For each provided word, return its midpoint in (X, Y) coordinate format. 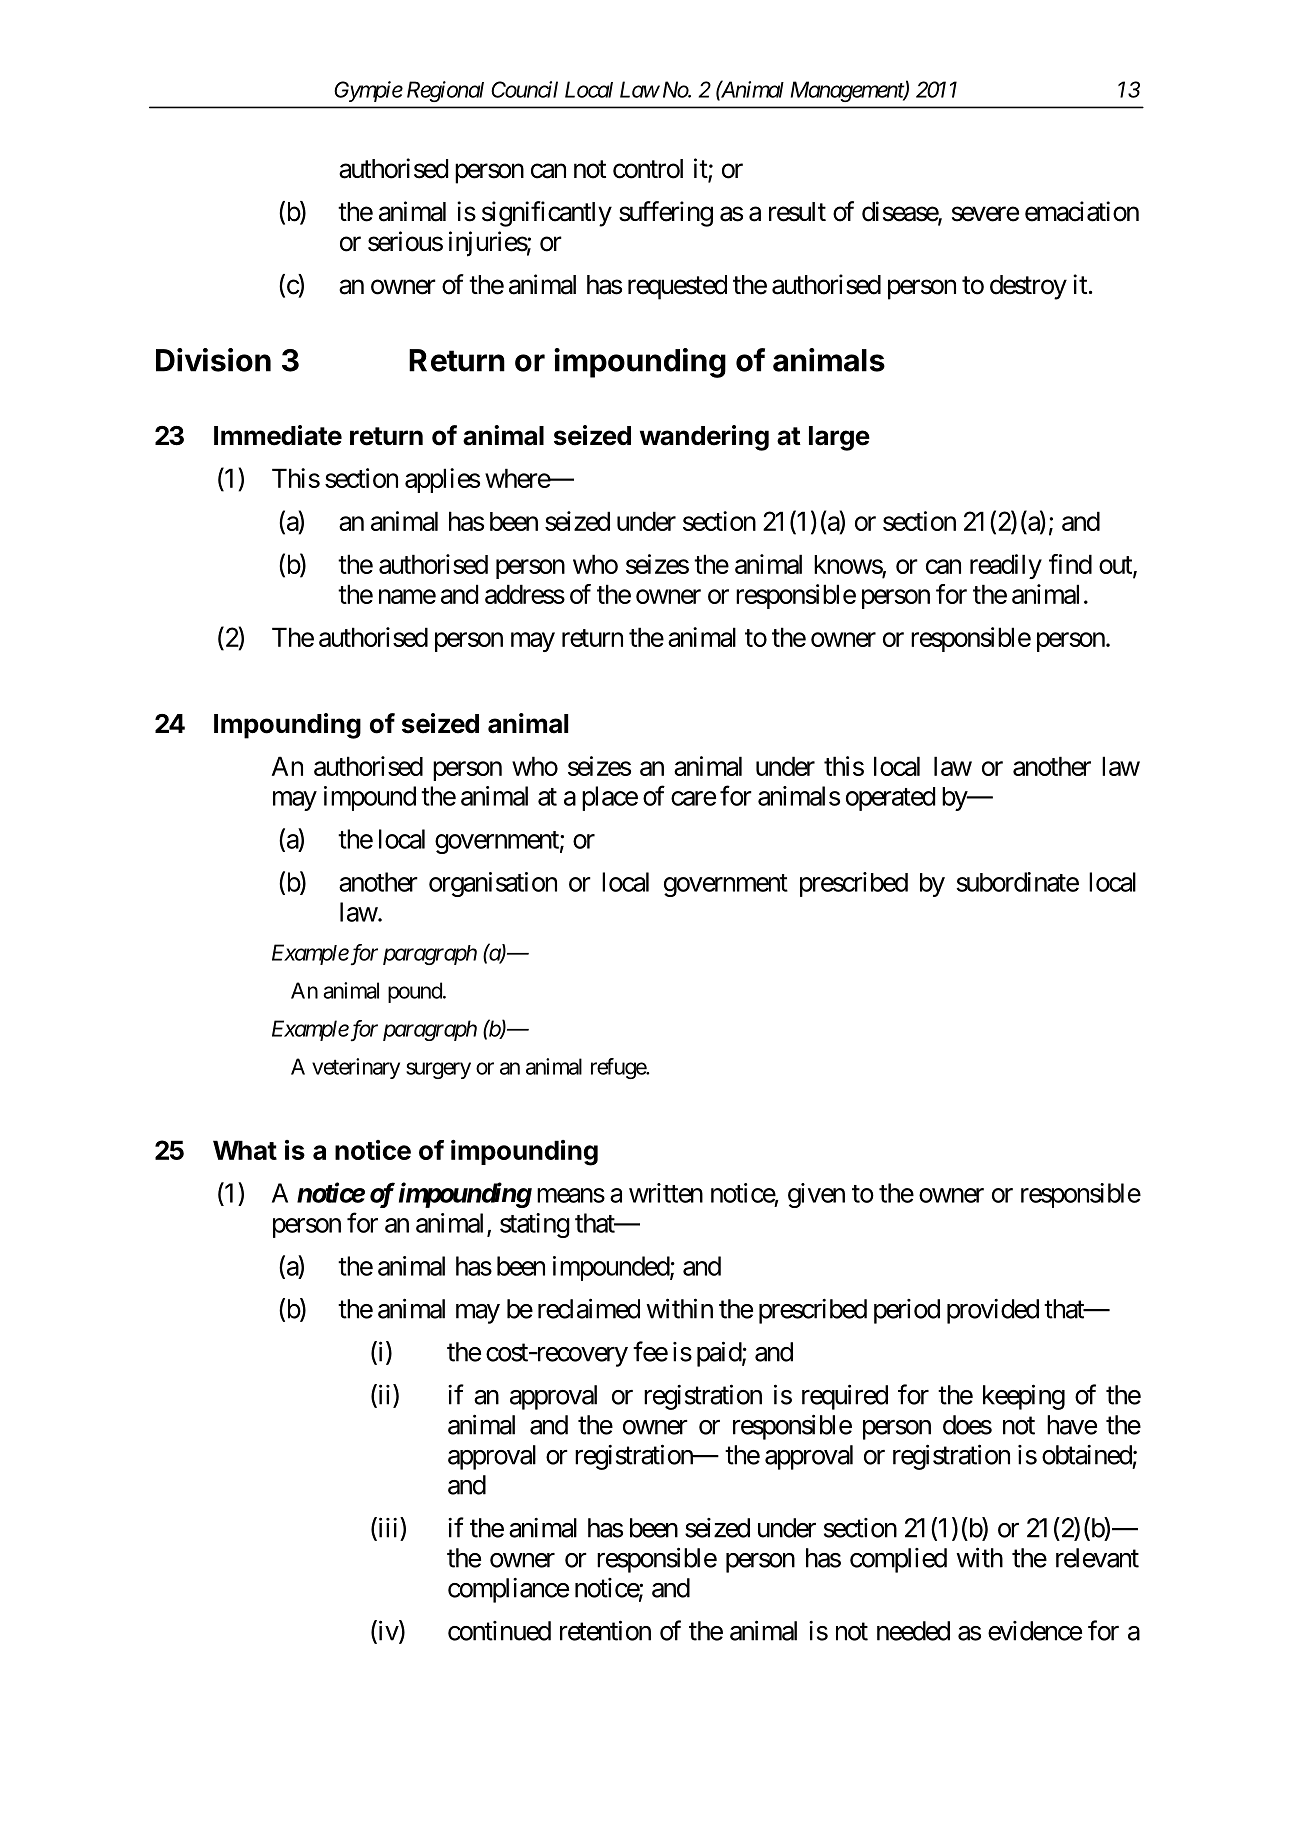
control (648, 169)
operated (890, 799)
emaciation (1082, 211)
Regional (445, 91)
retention (605, 1630)
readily (1006, 566)
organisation (493, 884)
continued (499, 1631)
